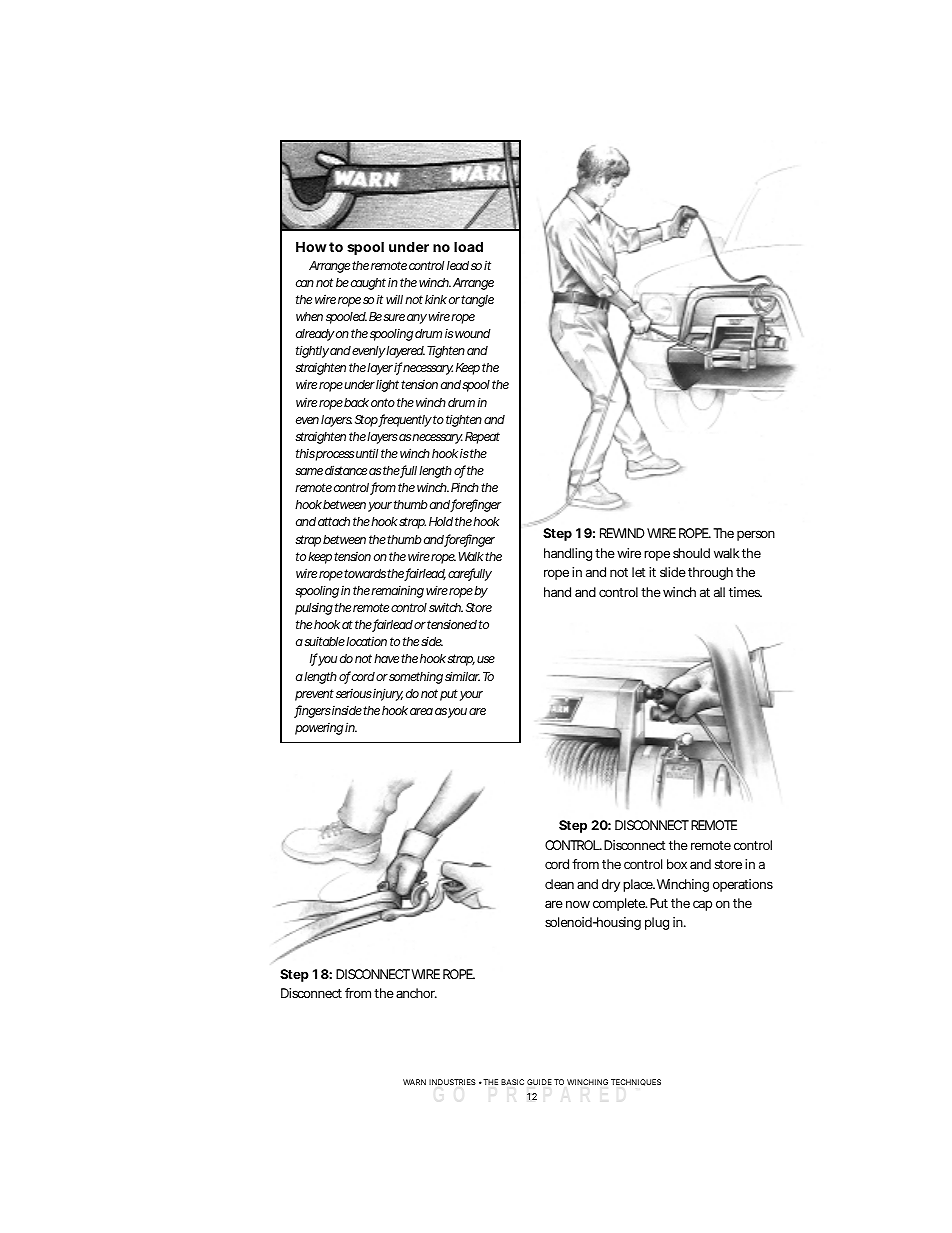  What do you see at coordinates (368, 284) in the page?
I see `caught` at bounding box center [368, 284].
